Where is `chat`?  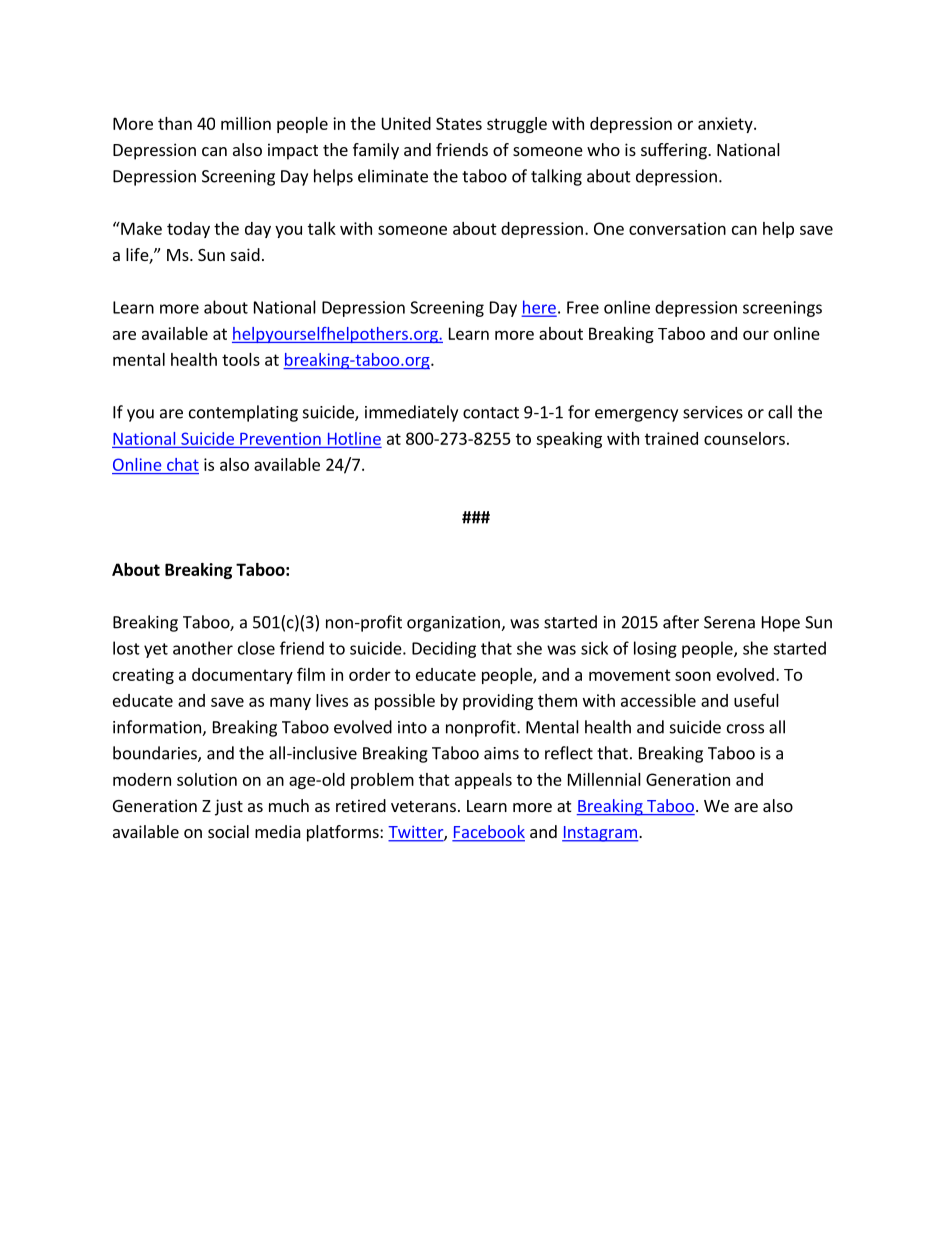 chat is located at coordinates (183, 464).
